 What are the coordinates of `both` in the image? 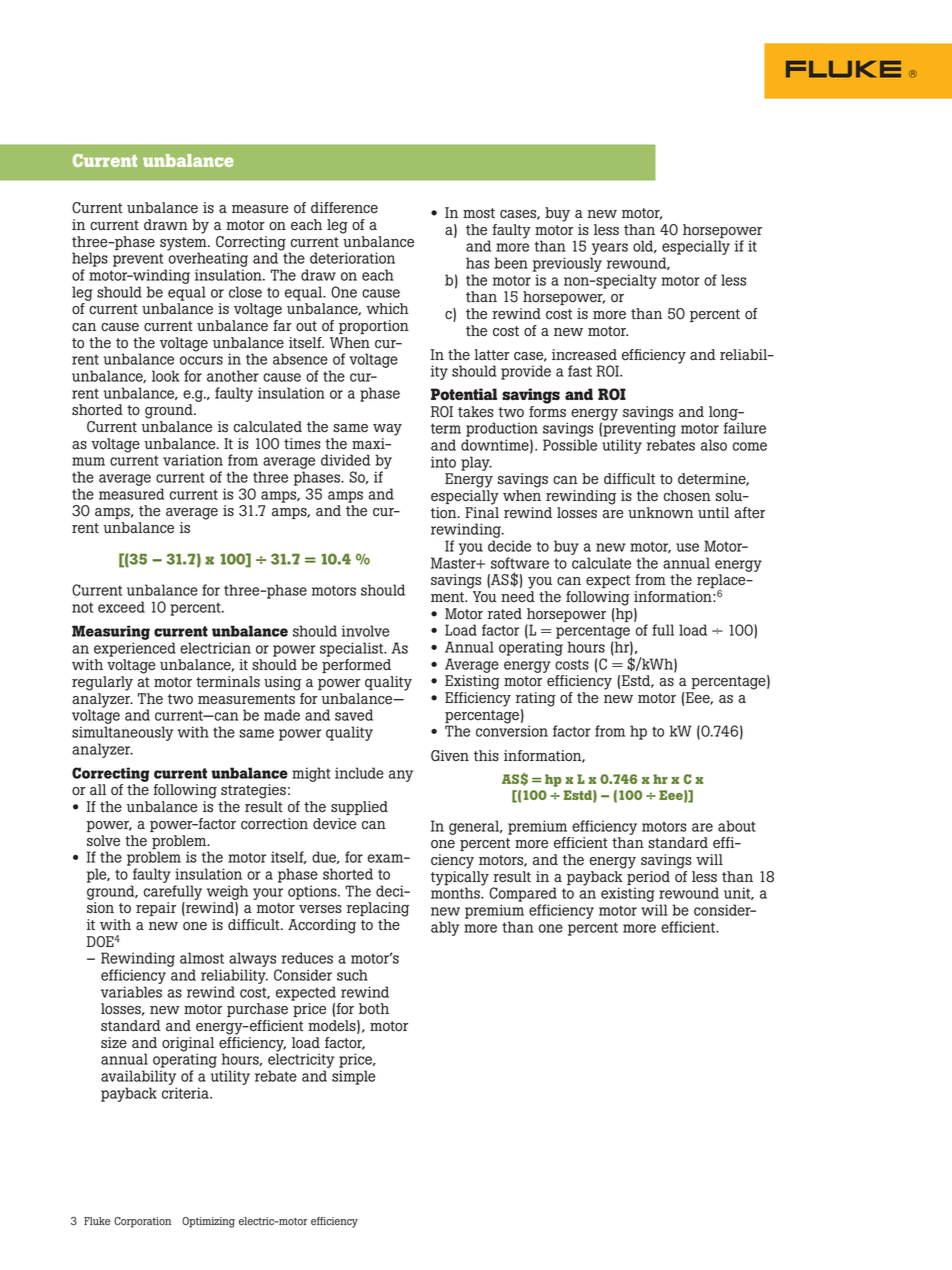 It's located at (374, 1009).
